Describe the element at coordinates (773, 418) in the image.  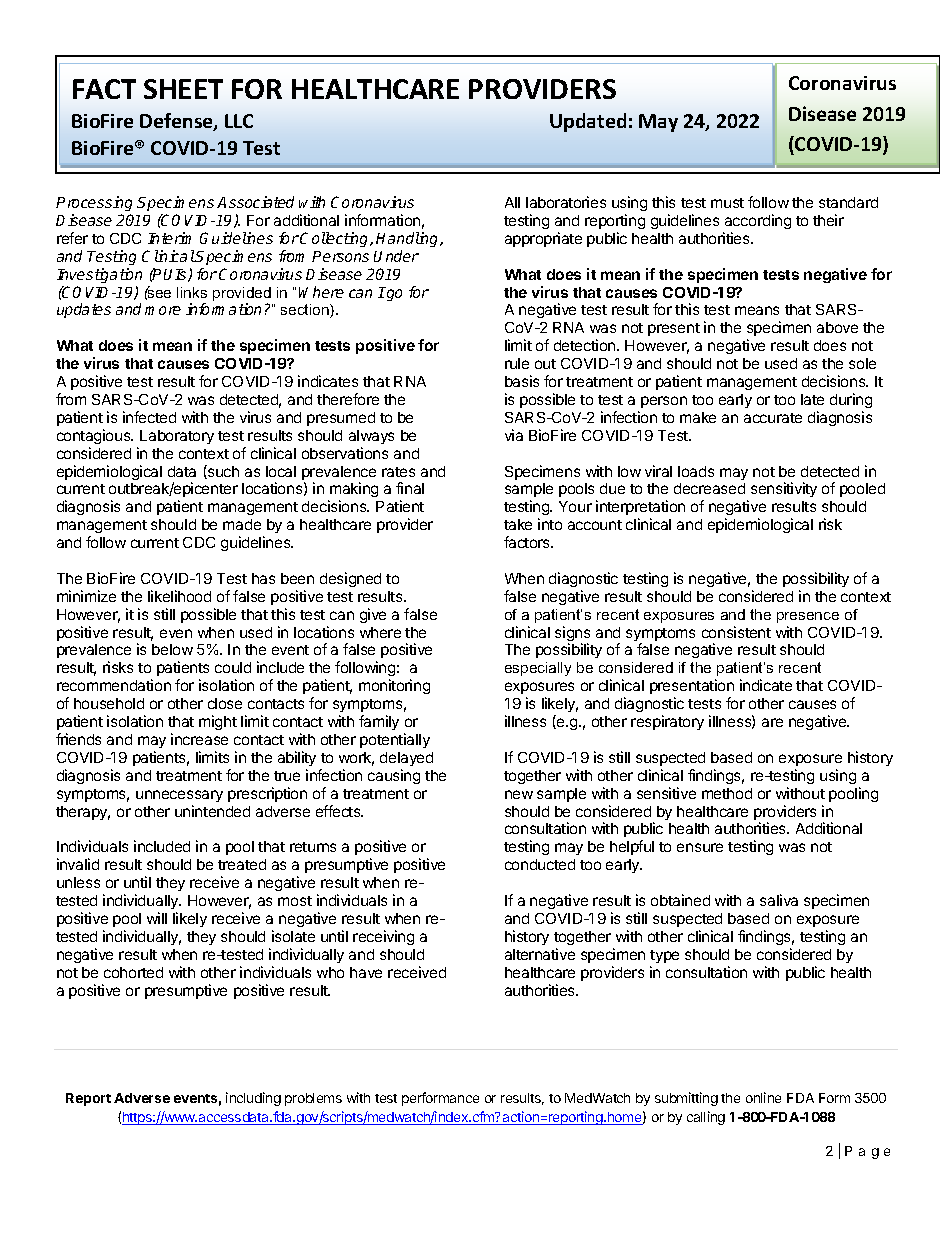
I see `accurate` at that location.
